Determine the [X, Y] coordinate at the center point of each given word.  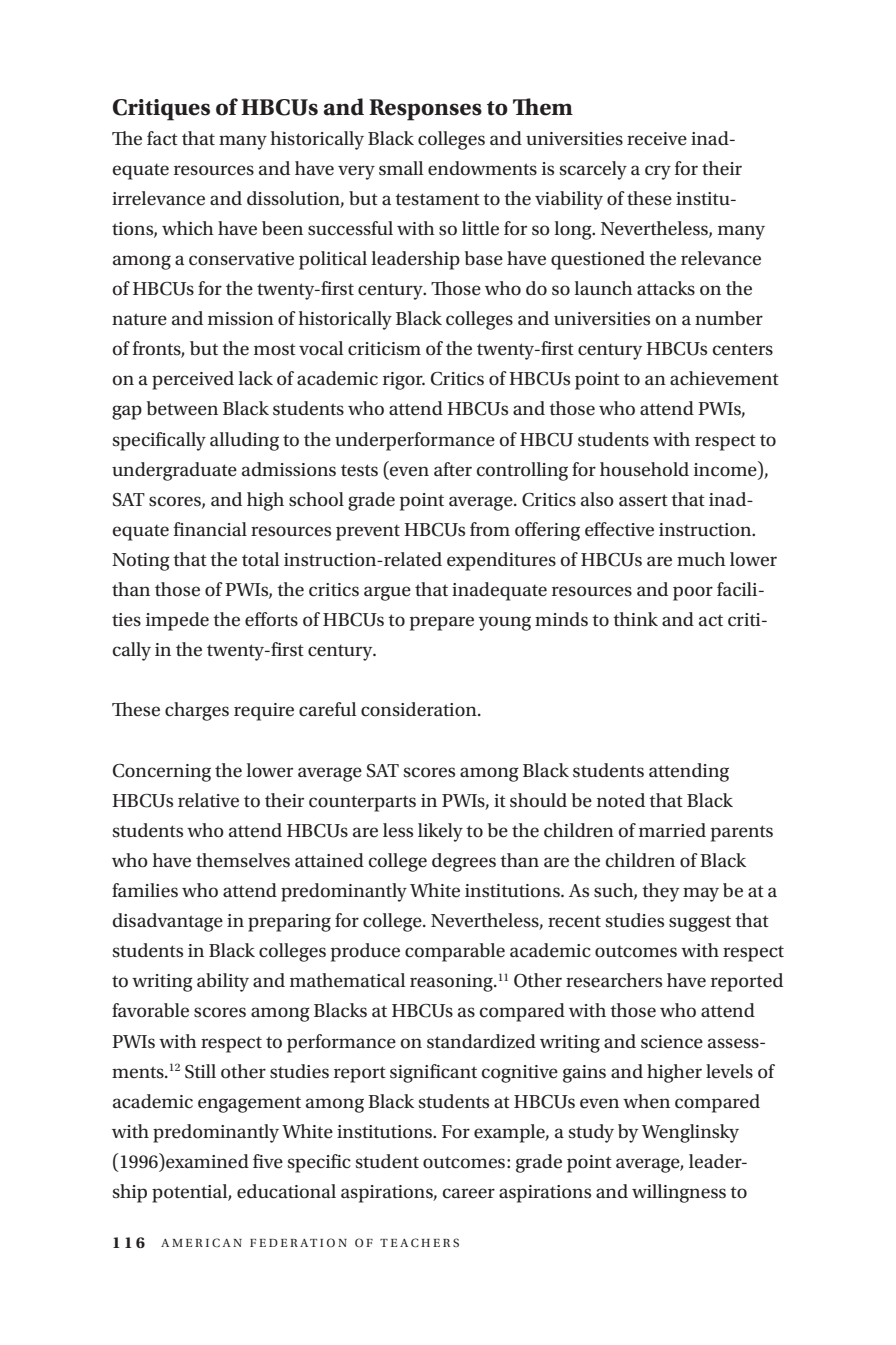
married [672, 830]
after [453, 469]
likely [440, 832]
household [644, 469]
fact [162, 138]
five [268, 1161]
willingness [679, 1193]
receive [657, 139]
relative [208, 800]
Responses [425, 110]
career [469, 1193]
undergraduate [174, 471]
